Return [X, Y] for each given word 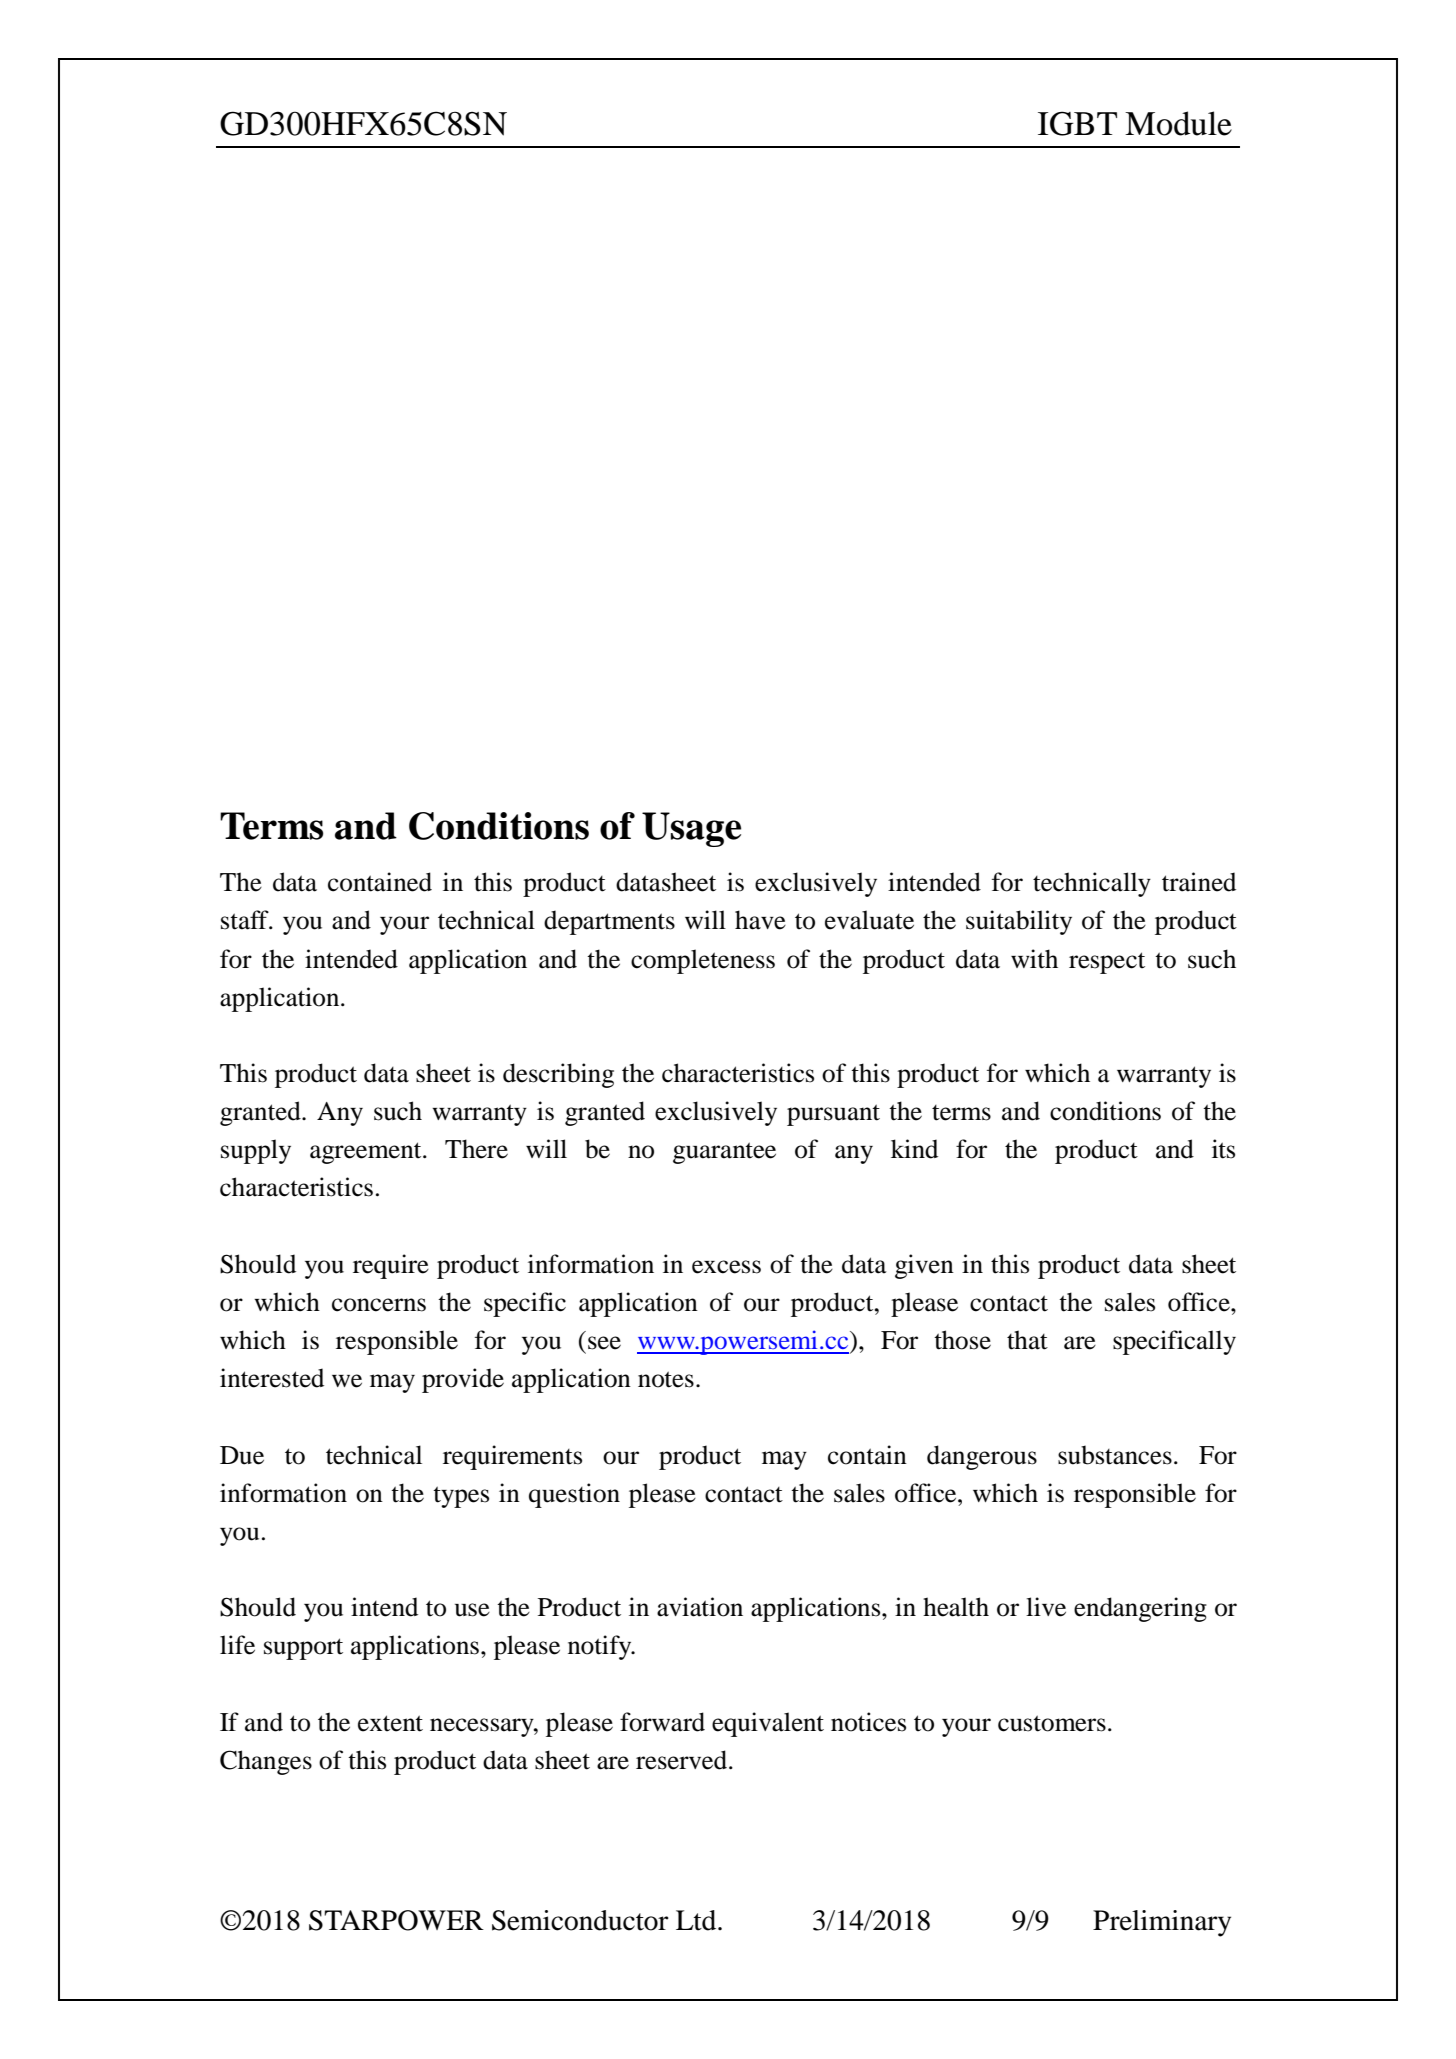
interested [272, 1378]
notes [666, 1379]
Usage [691, 829]
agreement [367, 1153]
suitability [1019, 922]
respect [1107, 963]
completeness [703, 961]
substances [1115, 1455]
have [760, 920]
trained [1199, 882]
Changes [266, 1762]
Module [1178, 123]
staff [246, 920]
